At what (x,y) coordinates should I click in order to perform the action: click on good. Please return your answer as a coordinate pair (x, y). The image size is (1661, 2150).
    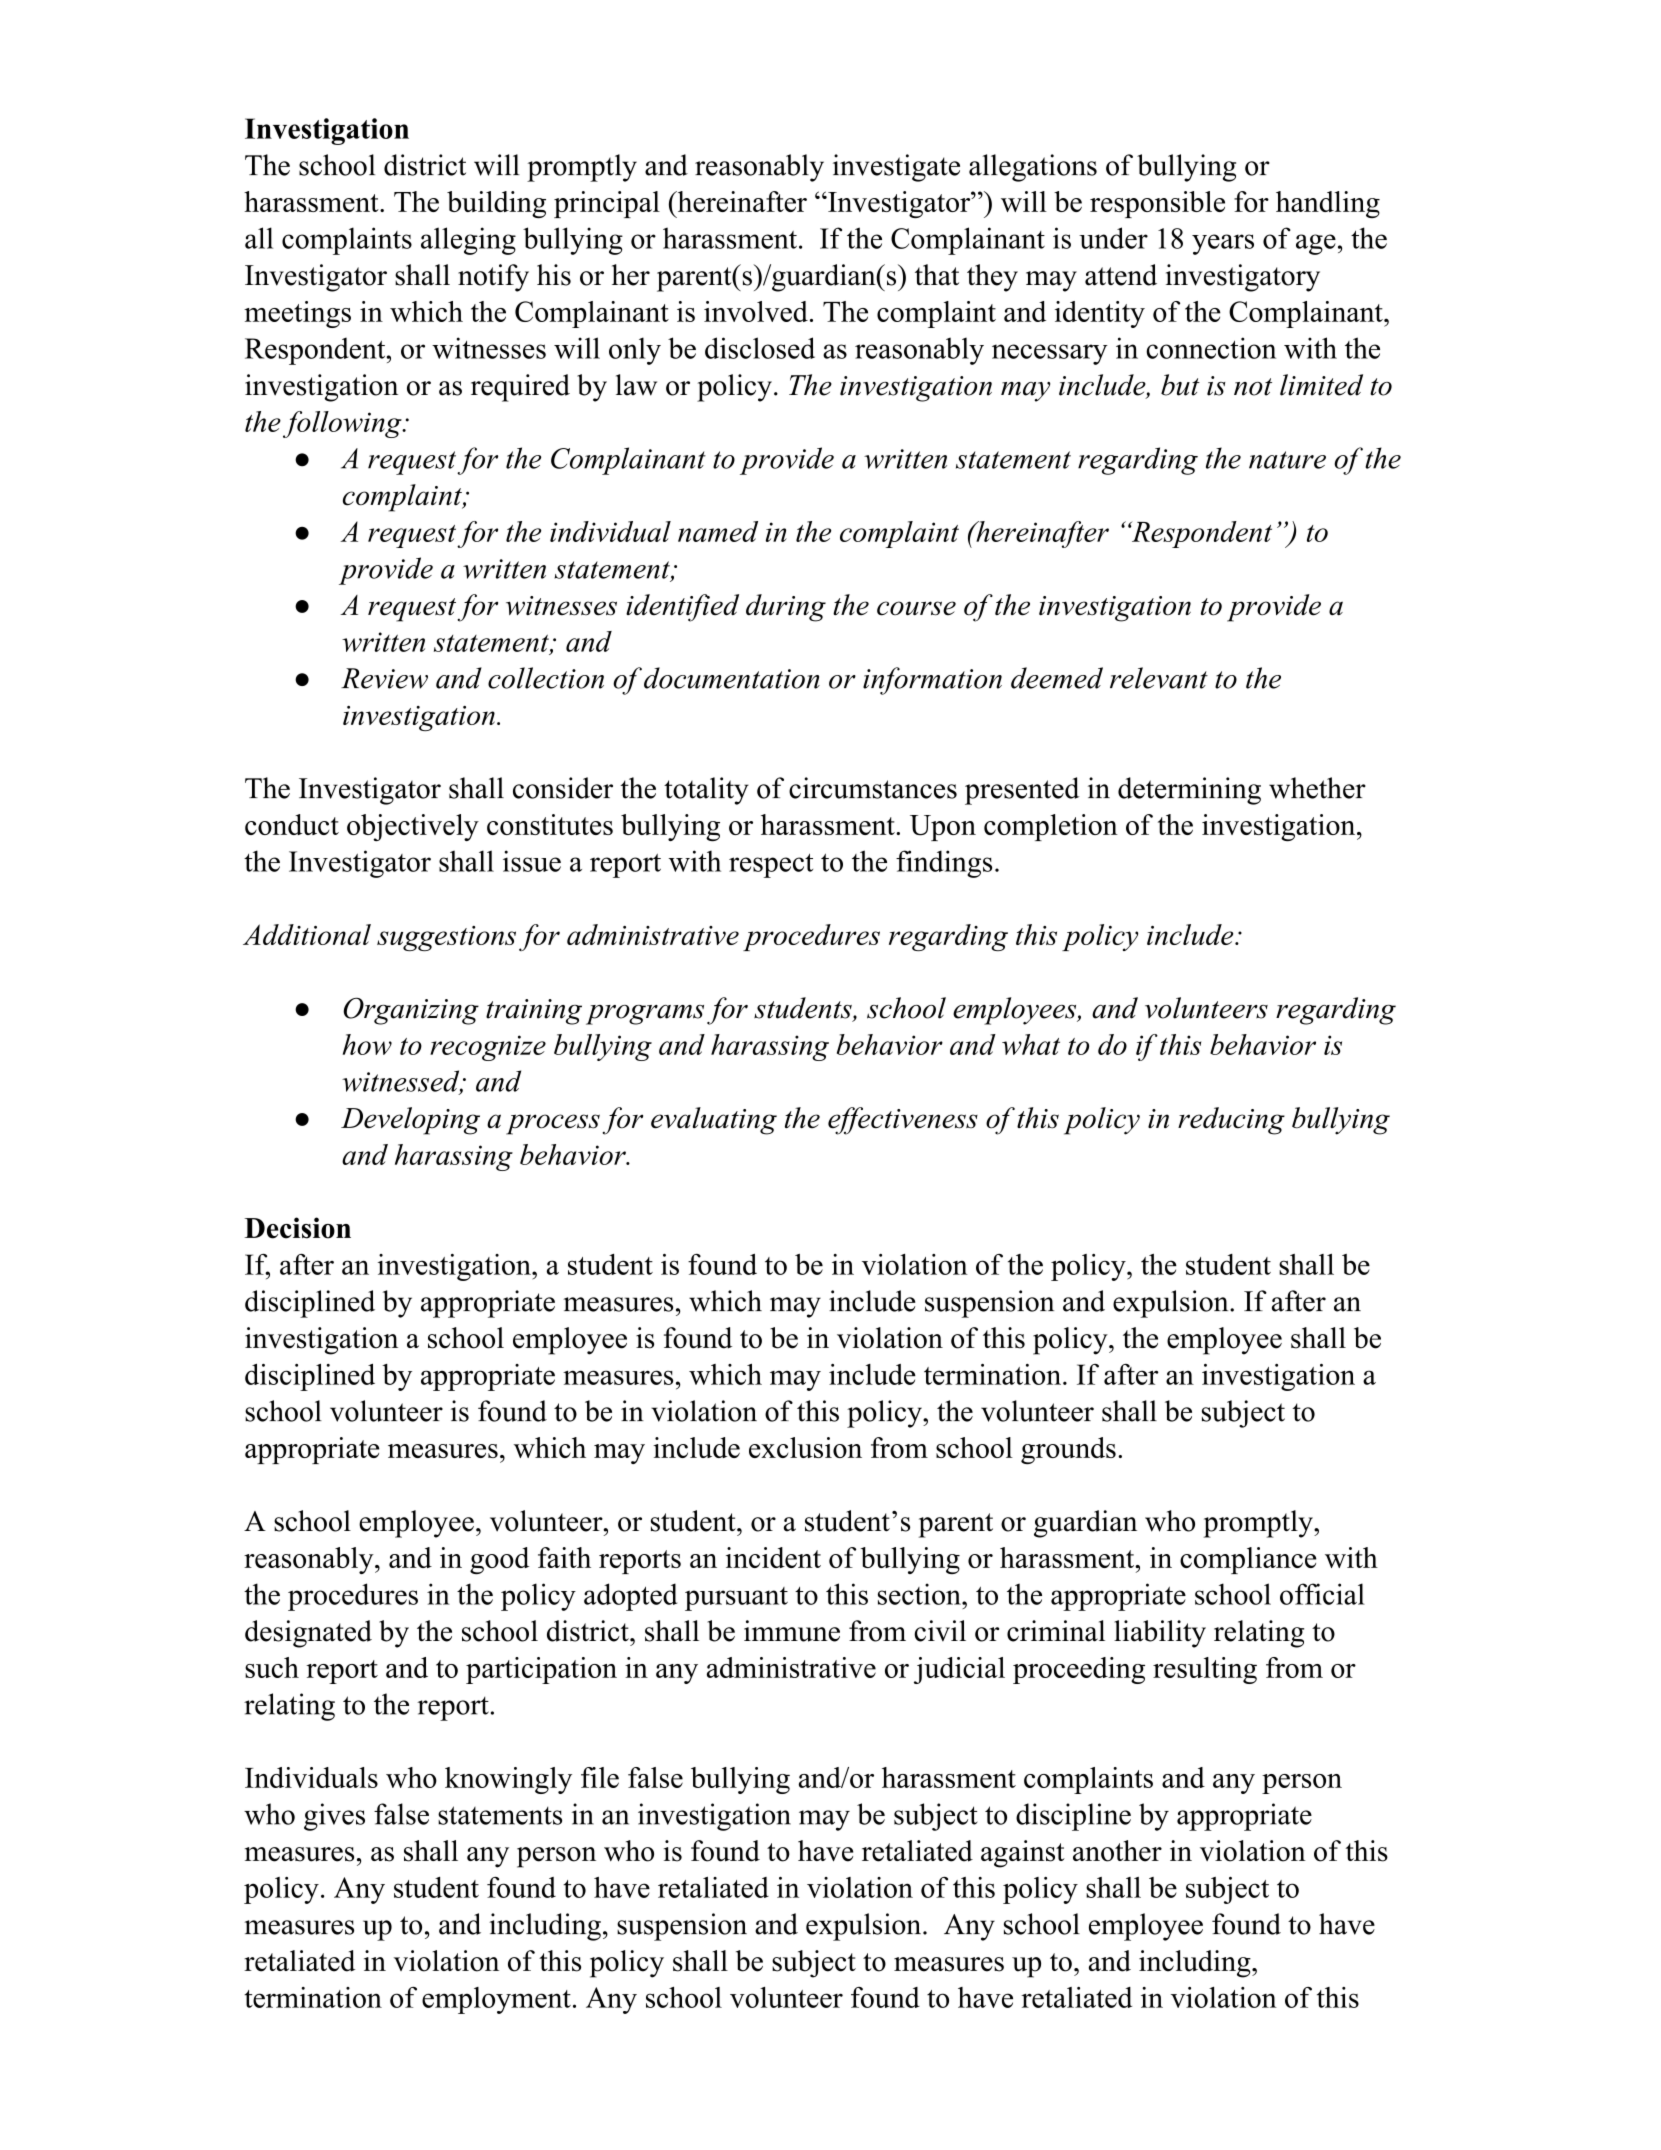
    Looking at the image, I should click on (499, 1560).
